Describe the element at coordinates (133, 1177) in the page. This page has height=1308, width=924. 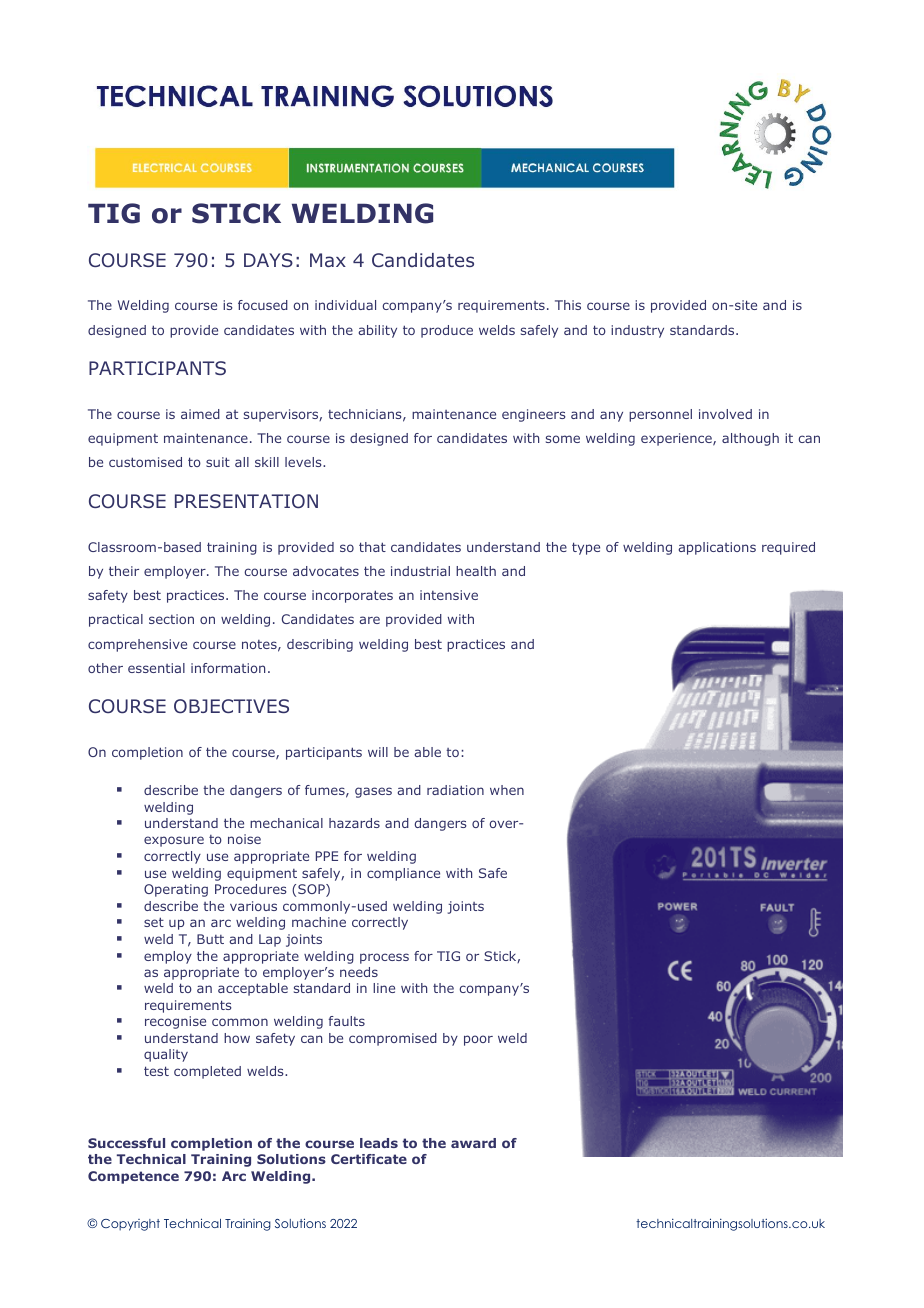
I see `Competence` at that location.
